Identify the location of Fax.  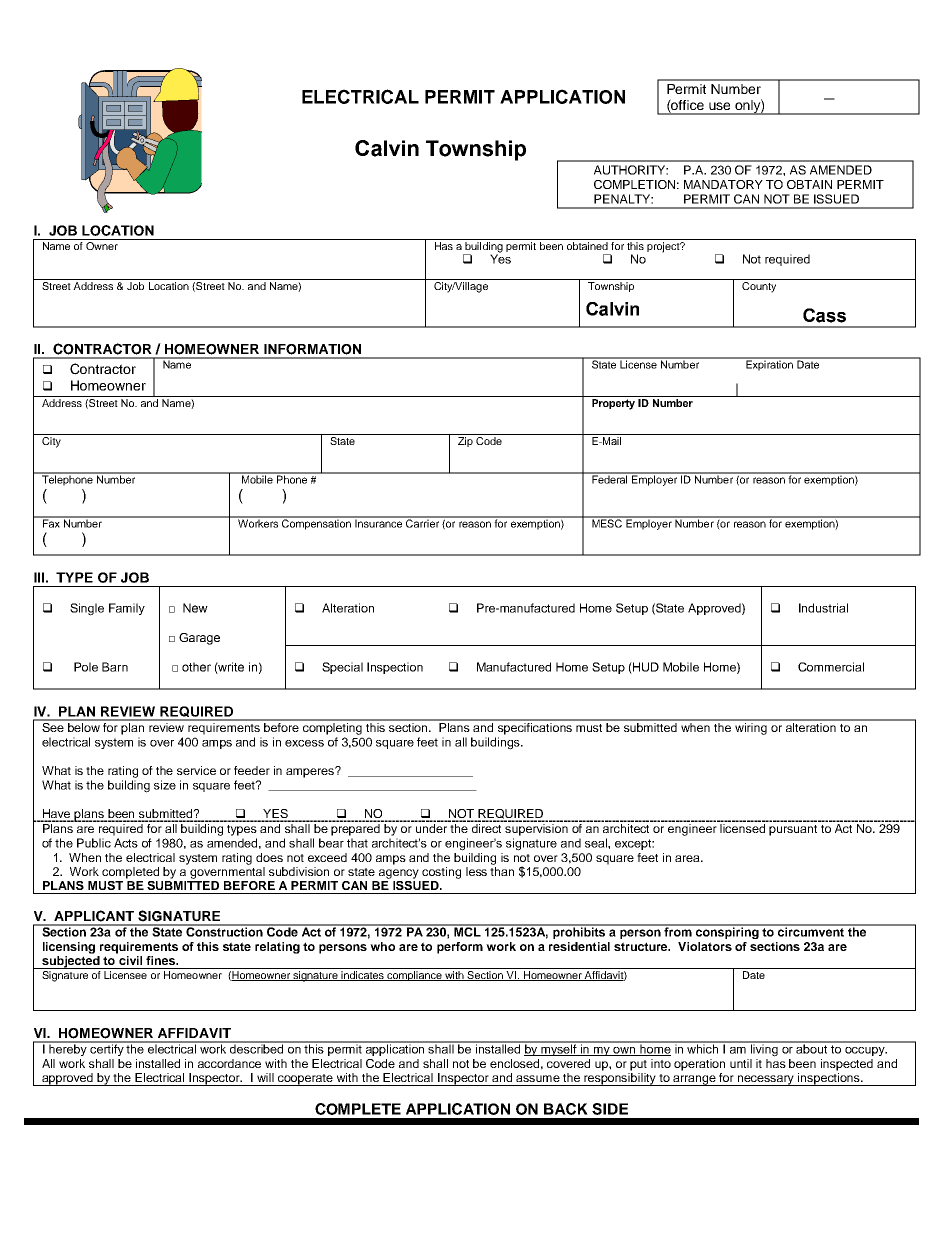
(51, 522).
